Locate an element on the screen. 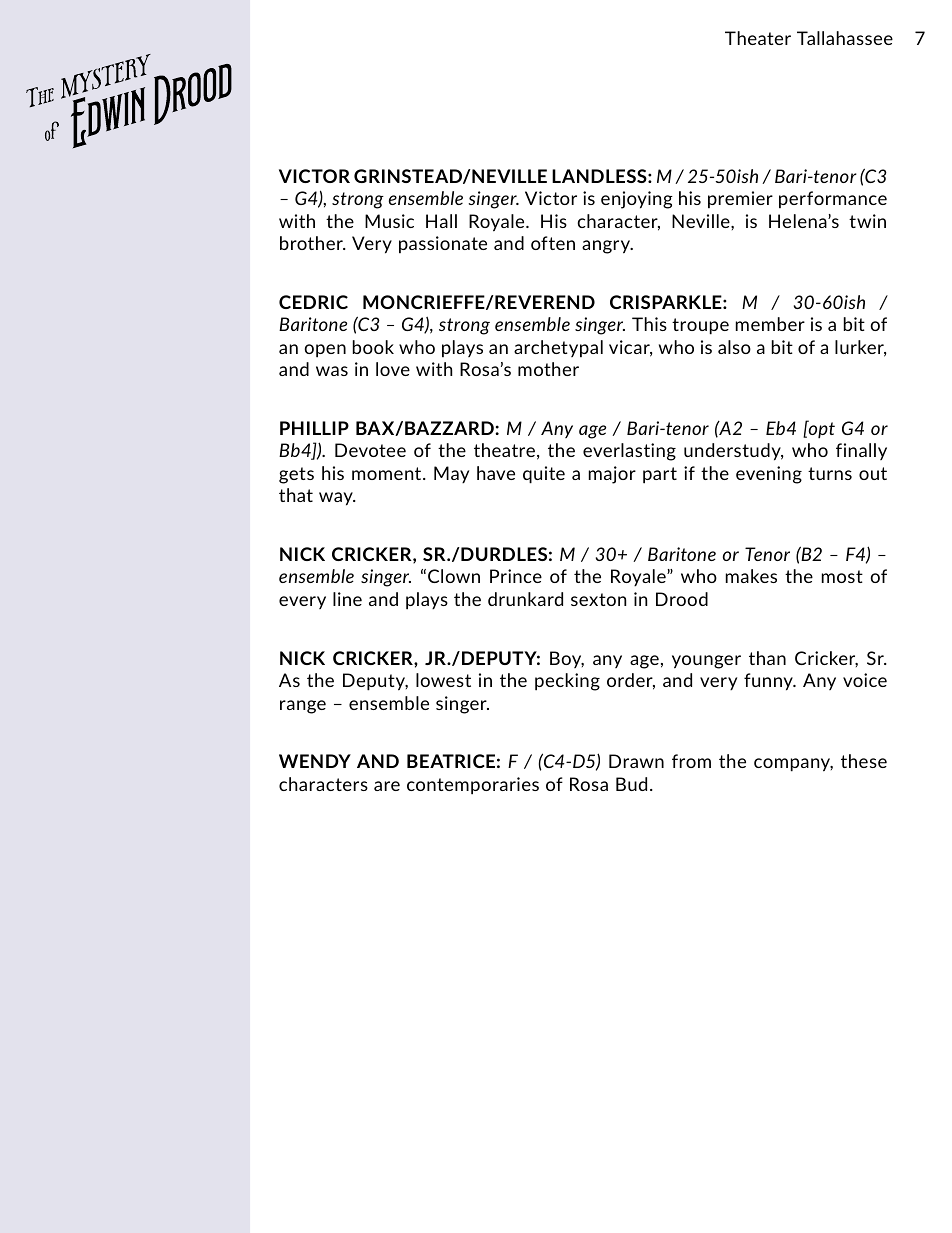 This screenshot has width=952, height=1233. Tallahassee is located at coordinates (845, 38).
